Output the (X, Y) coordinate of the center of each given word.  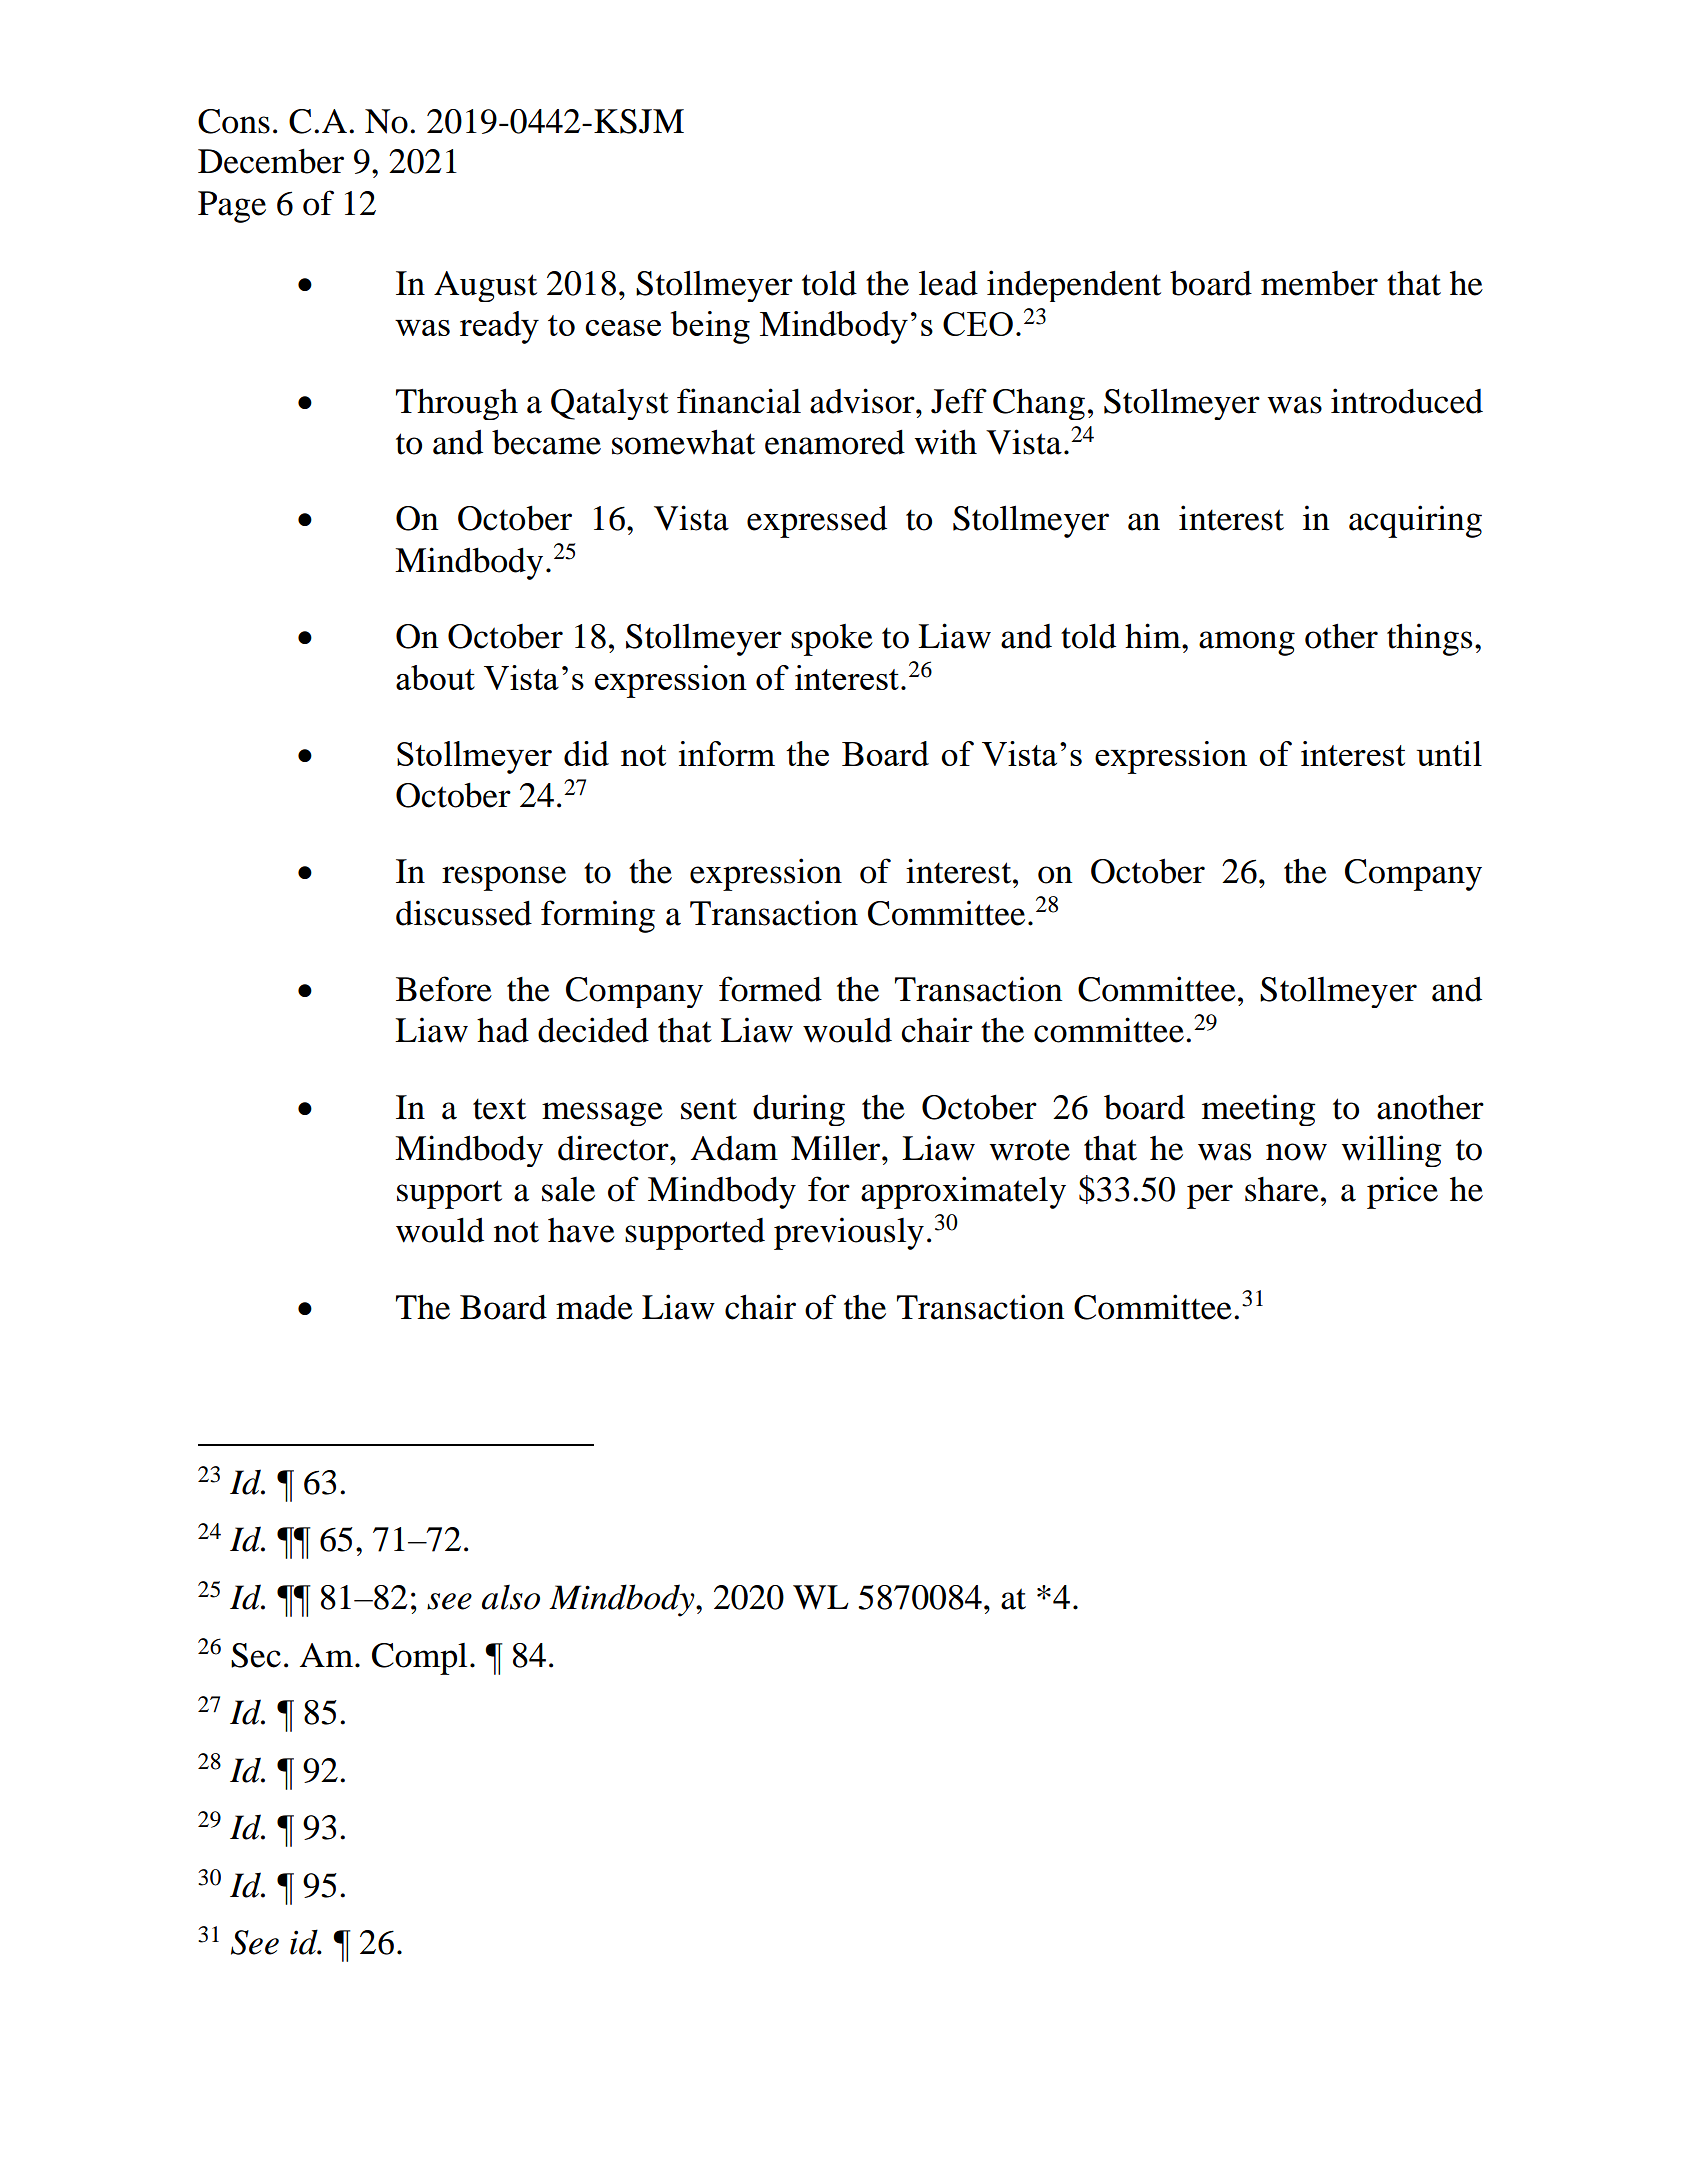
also (511, 1597)
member (1319, 283)
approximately (963, 1192)
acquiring (1415, 521)
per (1210, 1196)
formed (770, 989)
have (581, 1230)
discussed (464, 913)
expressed (817, 521)
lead (948, 283)
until (1449, 753)
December (271, 161)
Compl (419, 1659)
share (1282, 1189)
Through (457, 404)
